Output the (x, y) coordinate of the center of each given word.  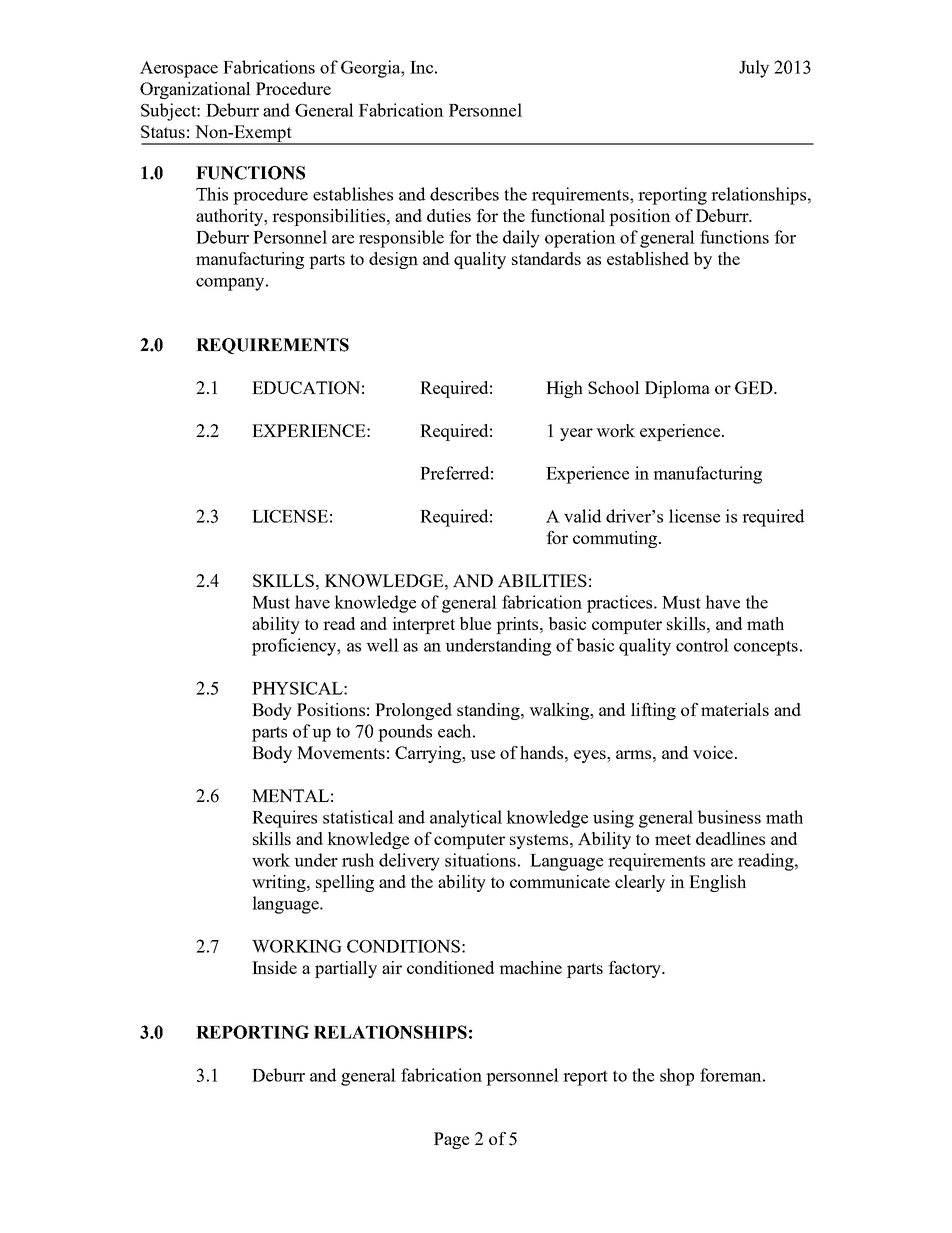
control (702, 645)
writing (280, 883)
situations (480, 860)
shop (677, 1077)
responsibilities (330, 217)
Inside (274, 967)
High (564, 389)
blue (475, 623)
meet (673, 839)
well (382, 645)
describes (464, 194)
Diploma (677, 389)
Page (451, 1140)
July (754, 69)
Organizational (195, 90)
